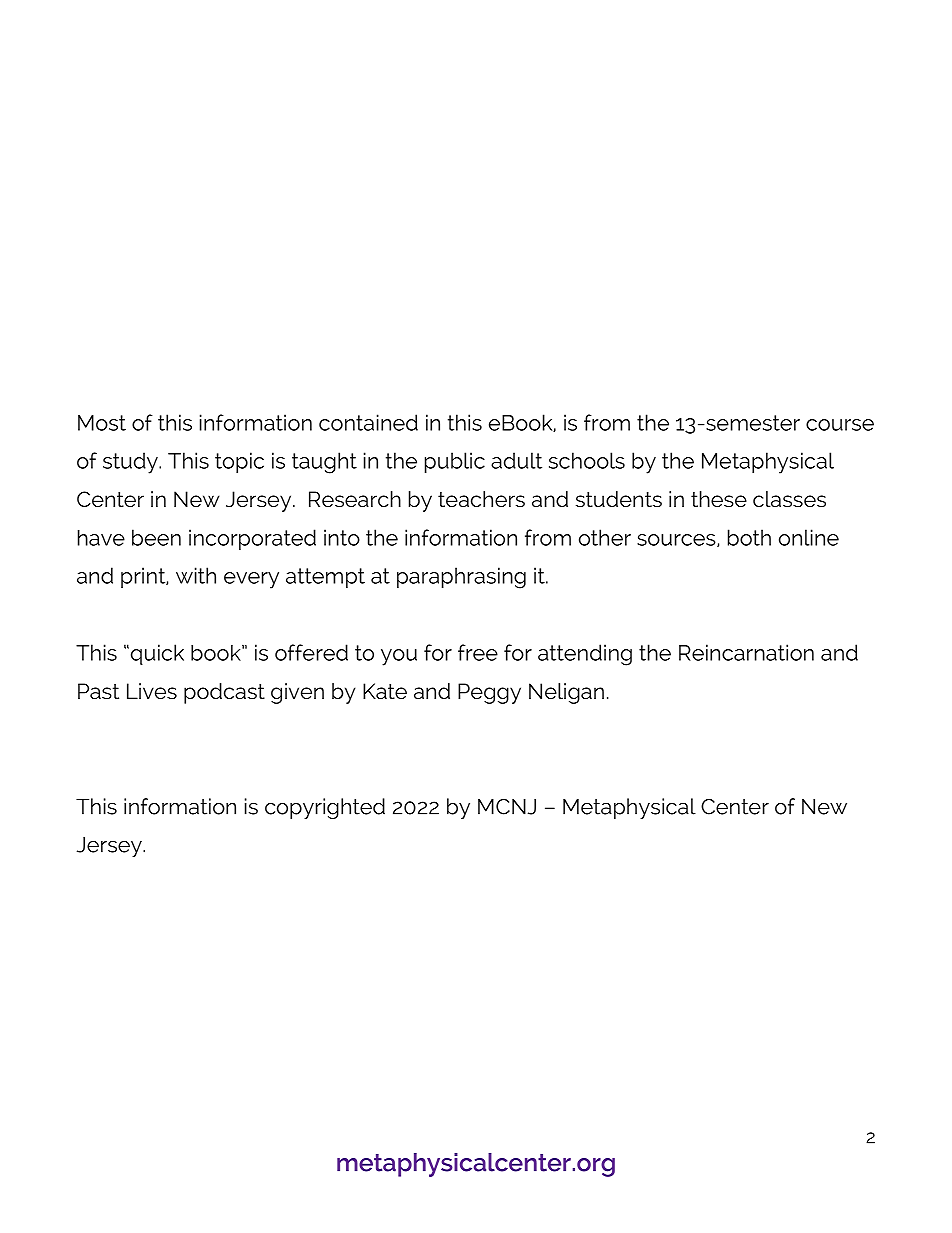  What do you see at coordinates (749, 537) in the screenshot?
I see `both` at bounding box center [749, 537].
